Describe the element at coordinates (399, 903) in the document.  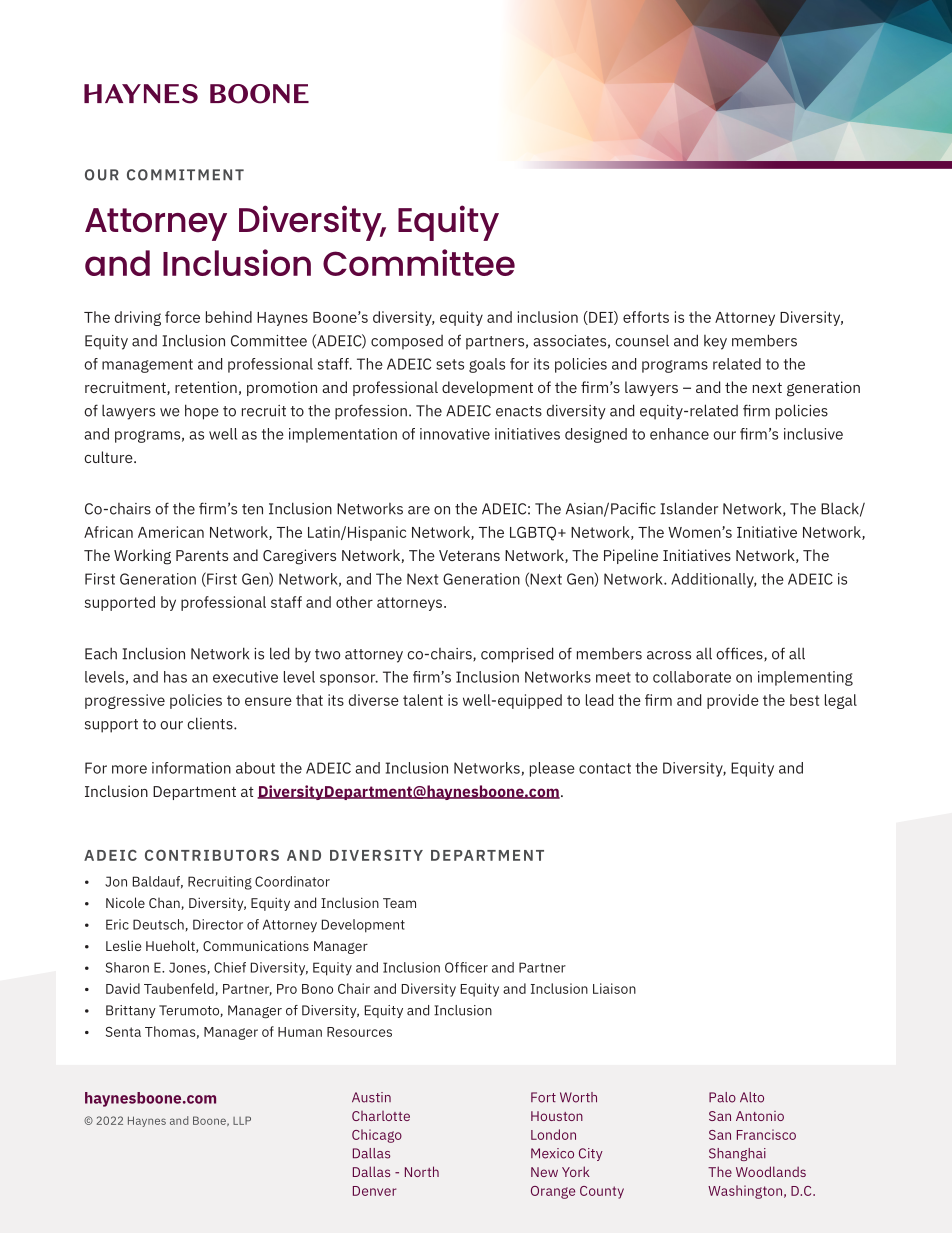
I see `Team` at that location.
